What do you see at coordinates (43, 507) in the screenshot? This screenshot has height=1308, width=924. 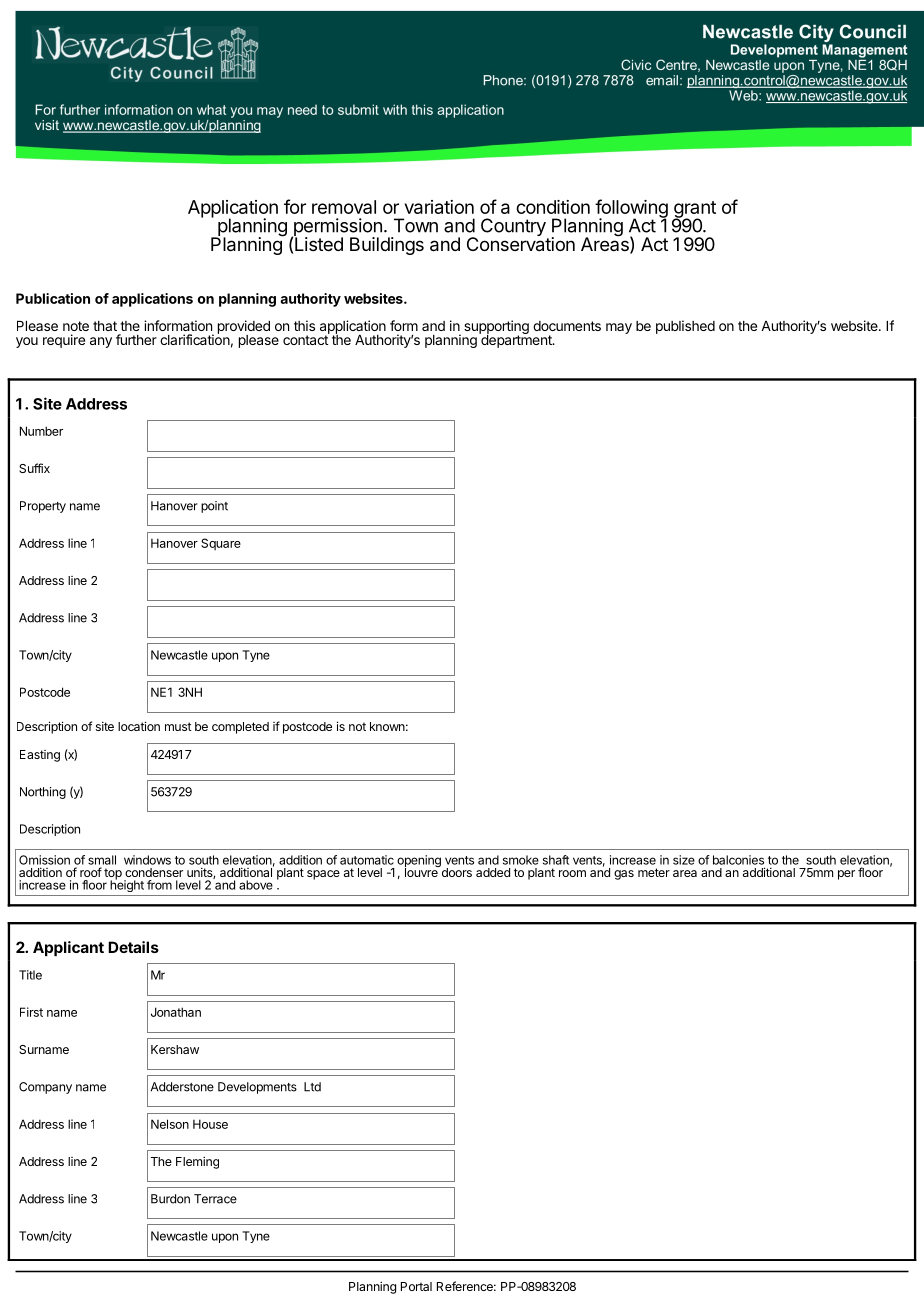 I see `Property` at bounding box center [43, 507].
